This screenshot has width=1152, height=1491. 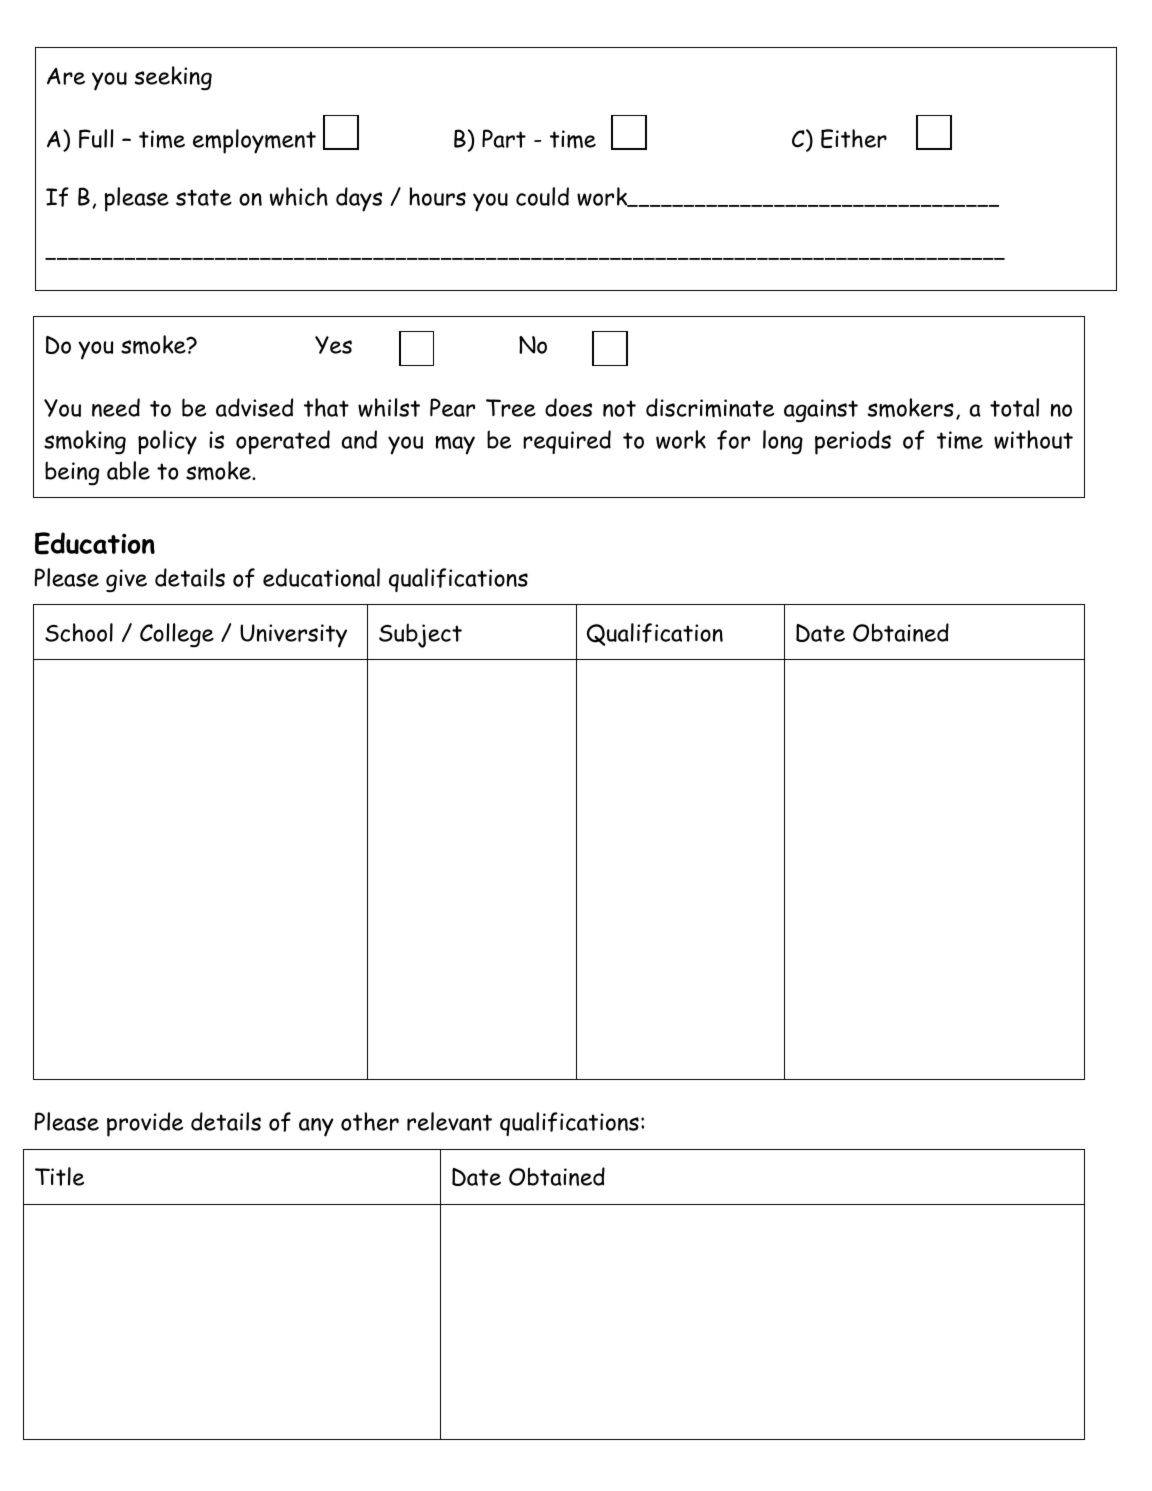 I want to click on Yes, so click(x=333, y=345).
